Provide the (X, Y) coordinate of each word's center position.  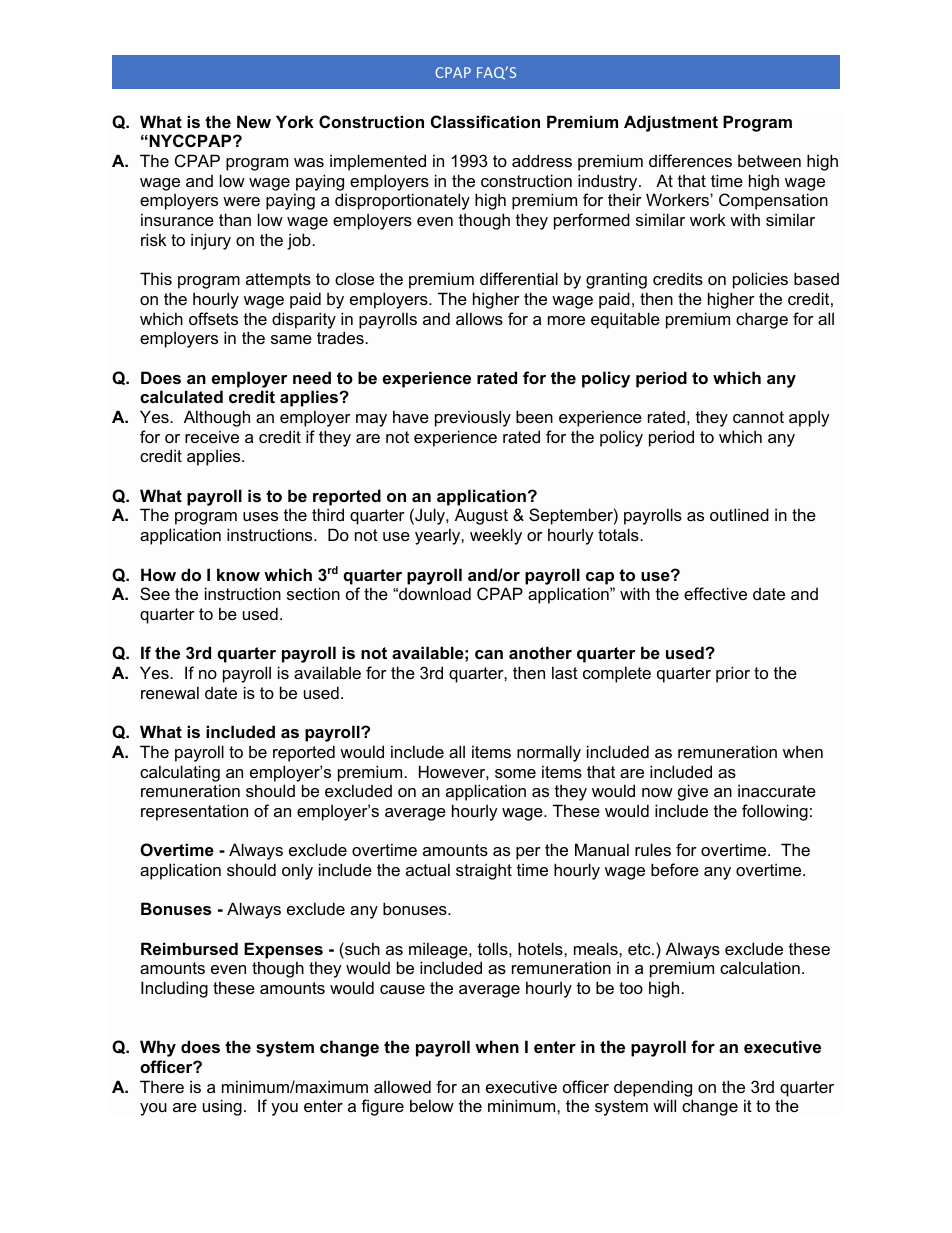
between (769, 160)
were (241, 201)
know (238, 574)
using (222, 1107)
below (432, 1105)
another (540, 652)
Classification (485, 121)
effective (715, 593)
